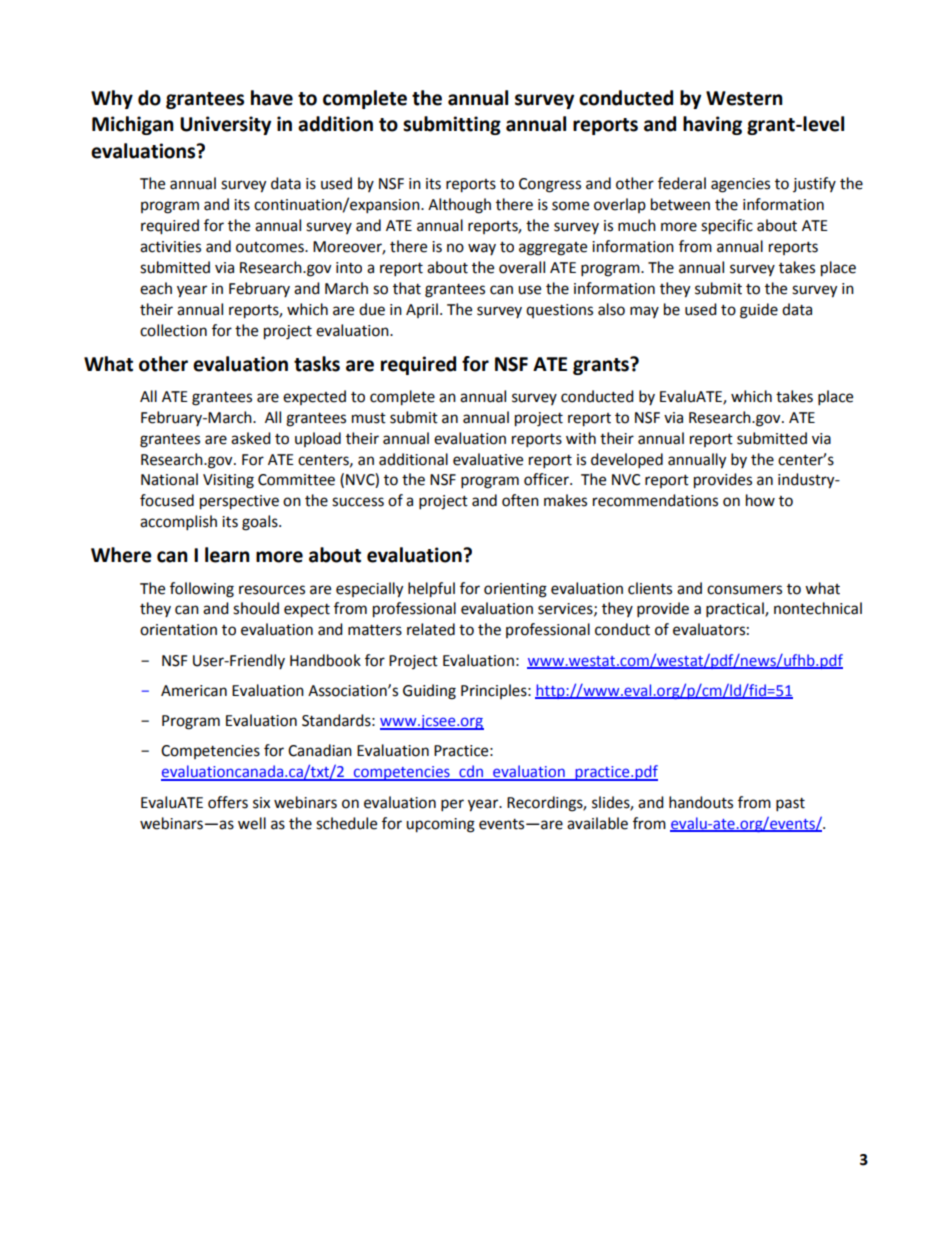 This screenshot has height=1233, width=952. What do you see at coordinates (178, 630) in the screenshot?
I see `orientation` at bounding box center [178, 630].
